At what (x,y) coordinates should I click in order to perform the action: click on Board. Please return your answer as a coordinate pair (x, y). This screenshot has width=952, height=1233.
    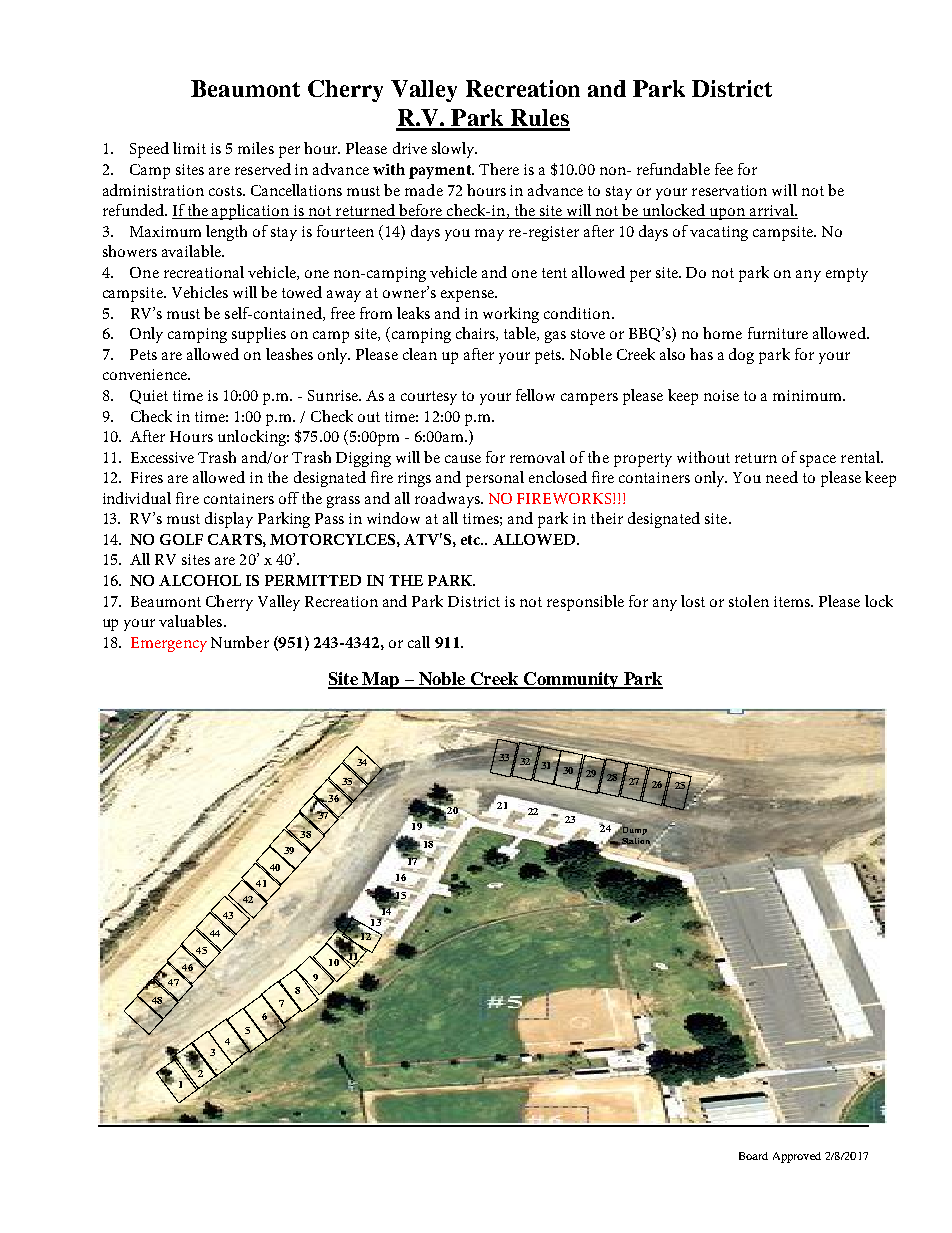
    Looking at the image, I should click on (753, 1156).
